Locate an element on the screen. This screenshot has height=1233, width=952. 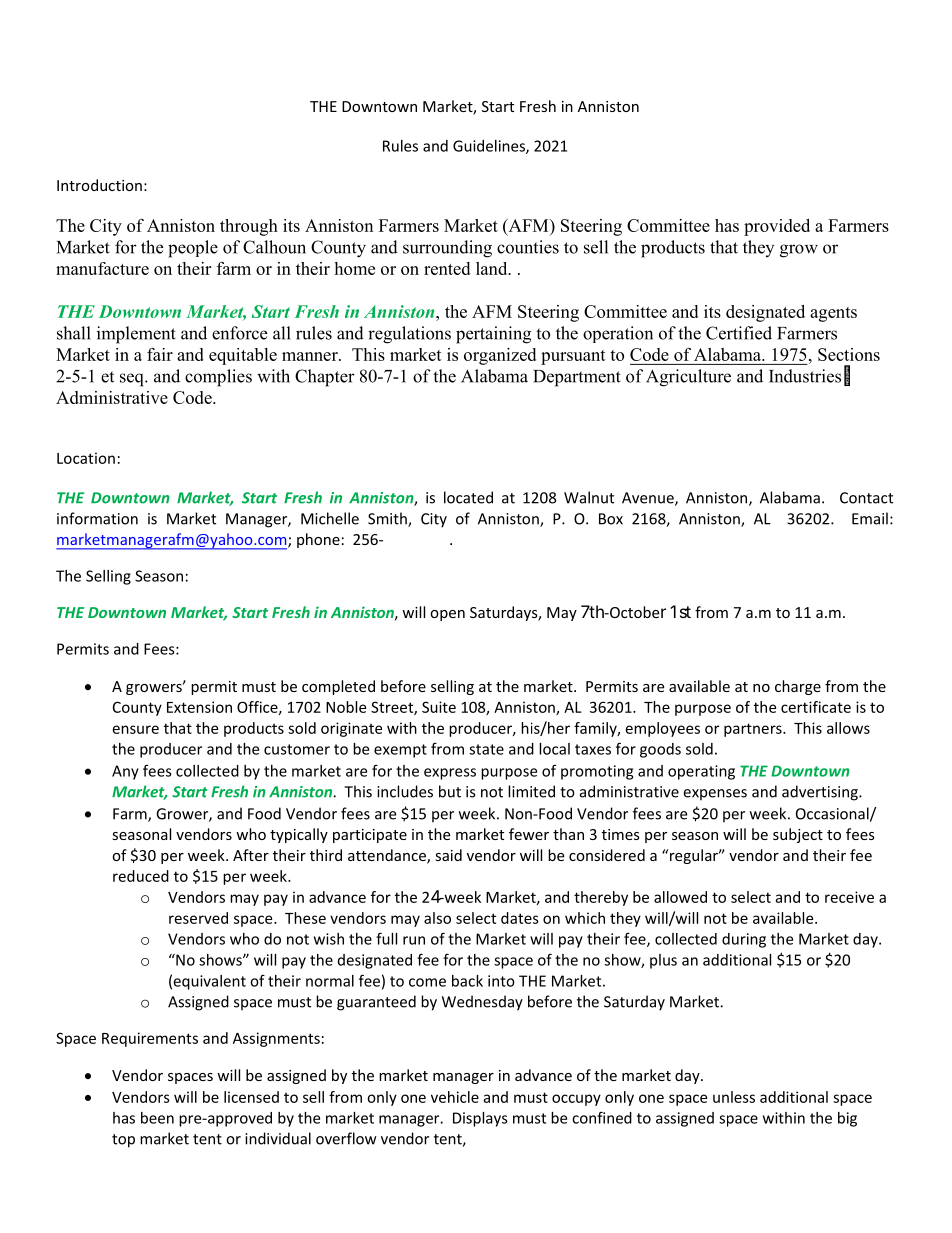
provided is located at coordinates (777, 227).
